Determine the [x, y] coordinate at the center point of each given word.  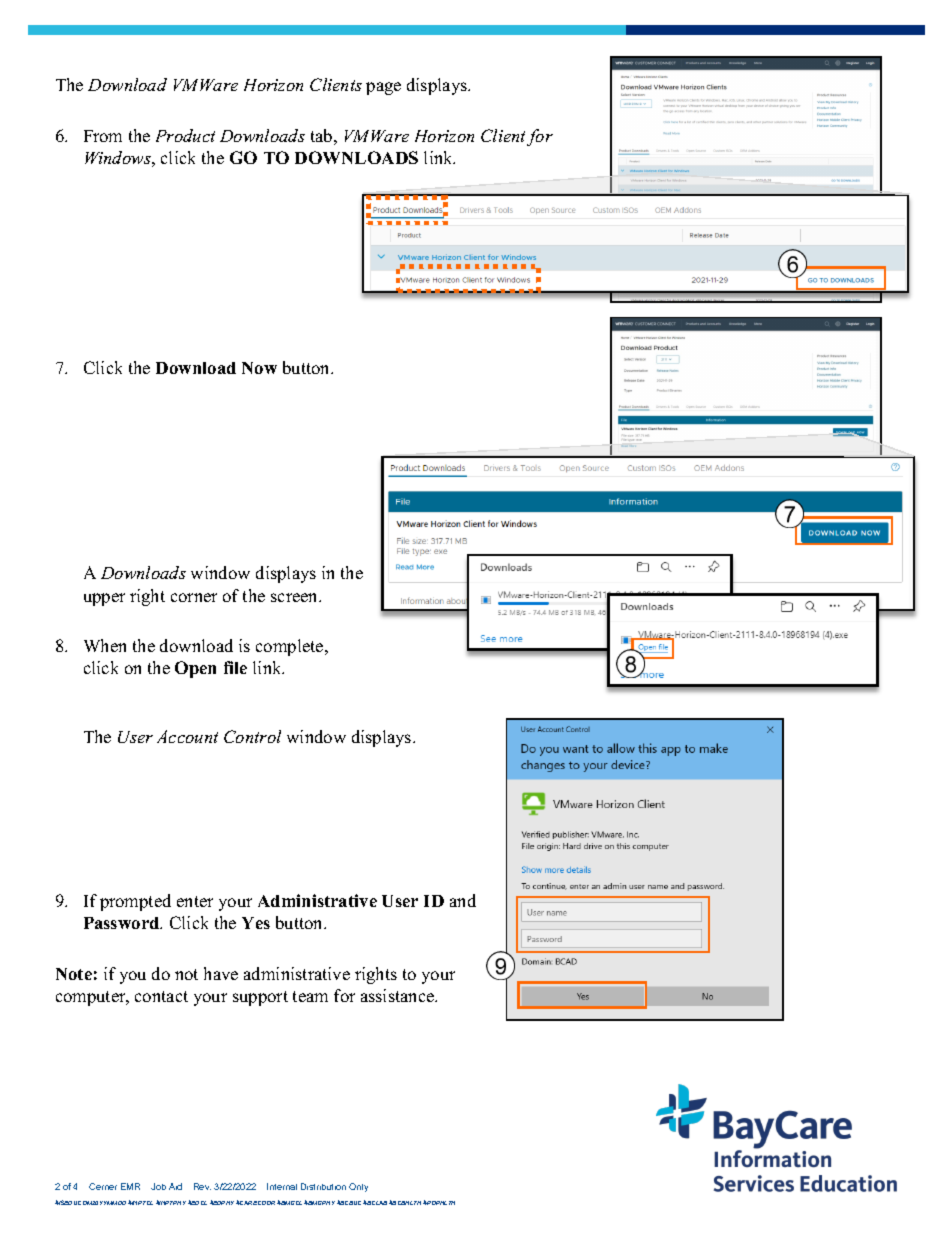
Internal [282, 1186]
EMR [130, 1186]
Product [185, 135]
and [463, 900]
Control [252, 736]
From [103, 136]
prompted [135, 902]
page [383, 88]
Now [259, 368]
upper [104, 599]
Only [358, 1187]
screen [295, 597]
